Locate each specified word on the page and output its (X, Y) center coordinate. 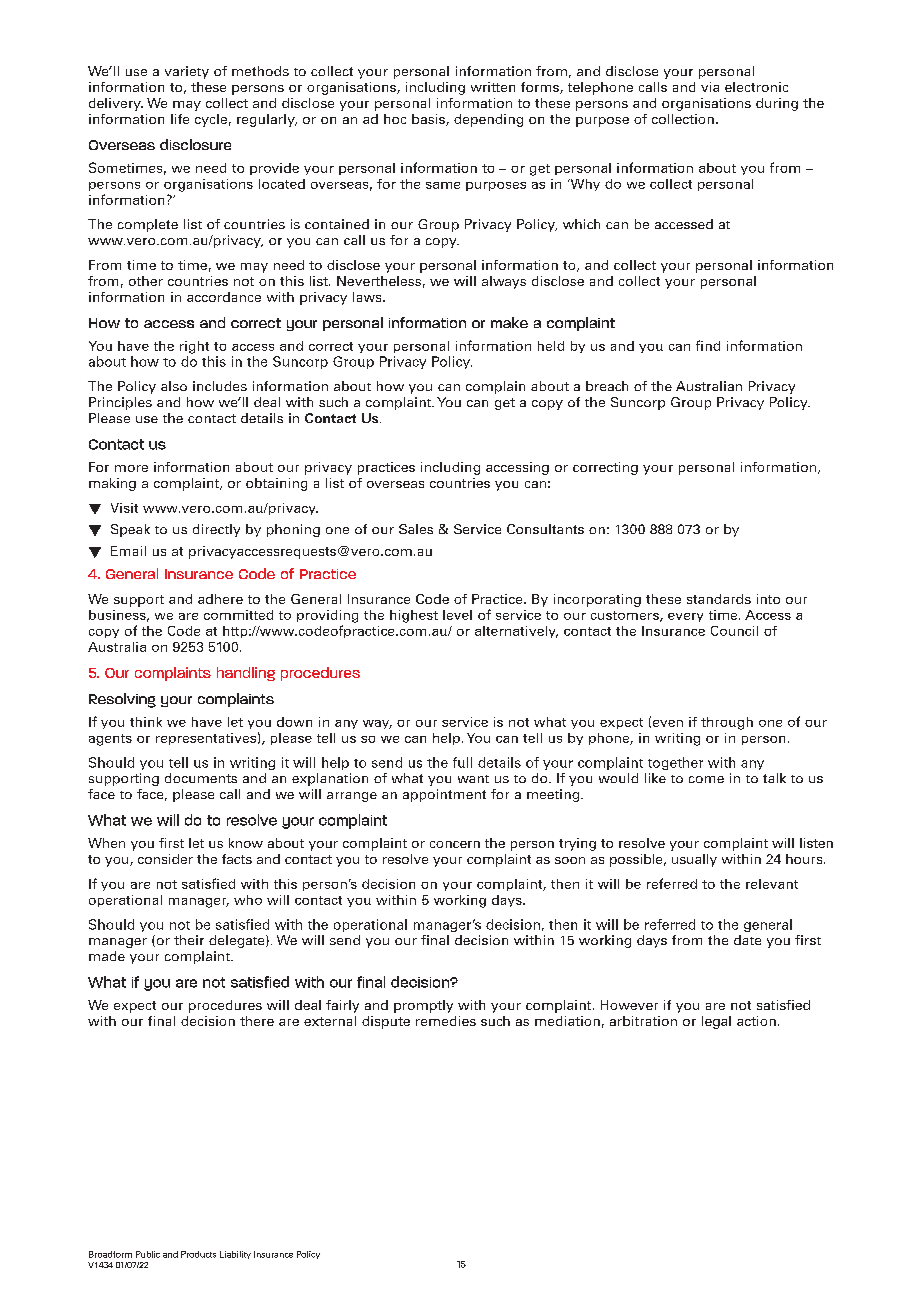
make (509, 322)
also (174, 386)
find (708, 345)
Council (734, 631)
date (747, 940)
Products (198, 1254)
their (189, 940)
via (710, 87)
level (457, 615)
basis (429, 120)
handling (246, 674)
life (180, 119)
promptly (423, 1006)
